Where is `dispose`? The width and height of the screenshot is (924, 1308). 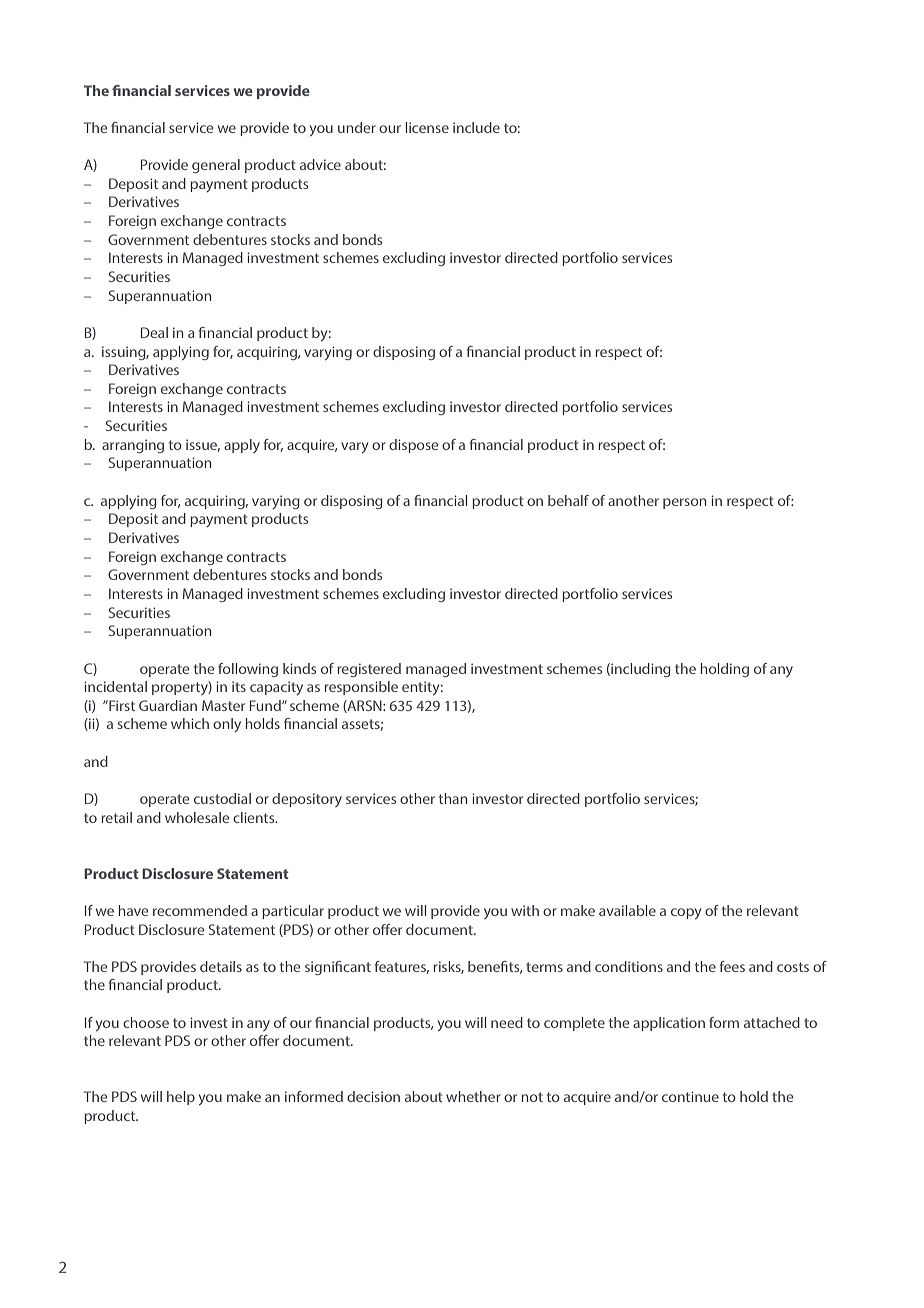 dispose is located at coordinates (413, 446).
